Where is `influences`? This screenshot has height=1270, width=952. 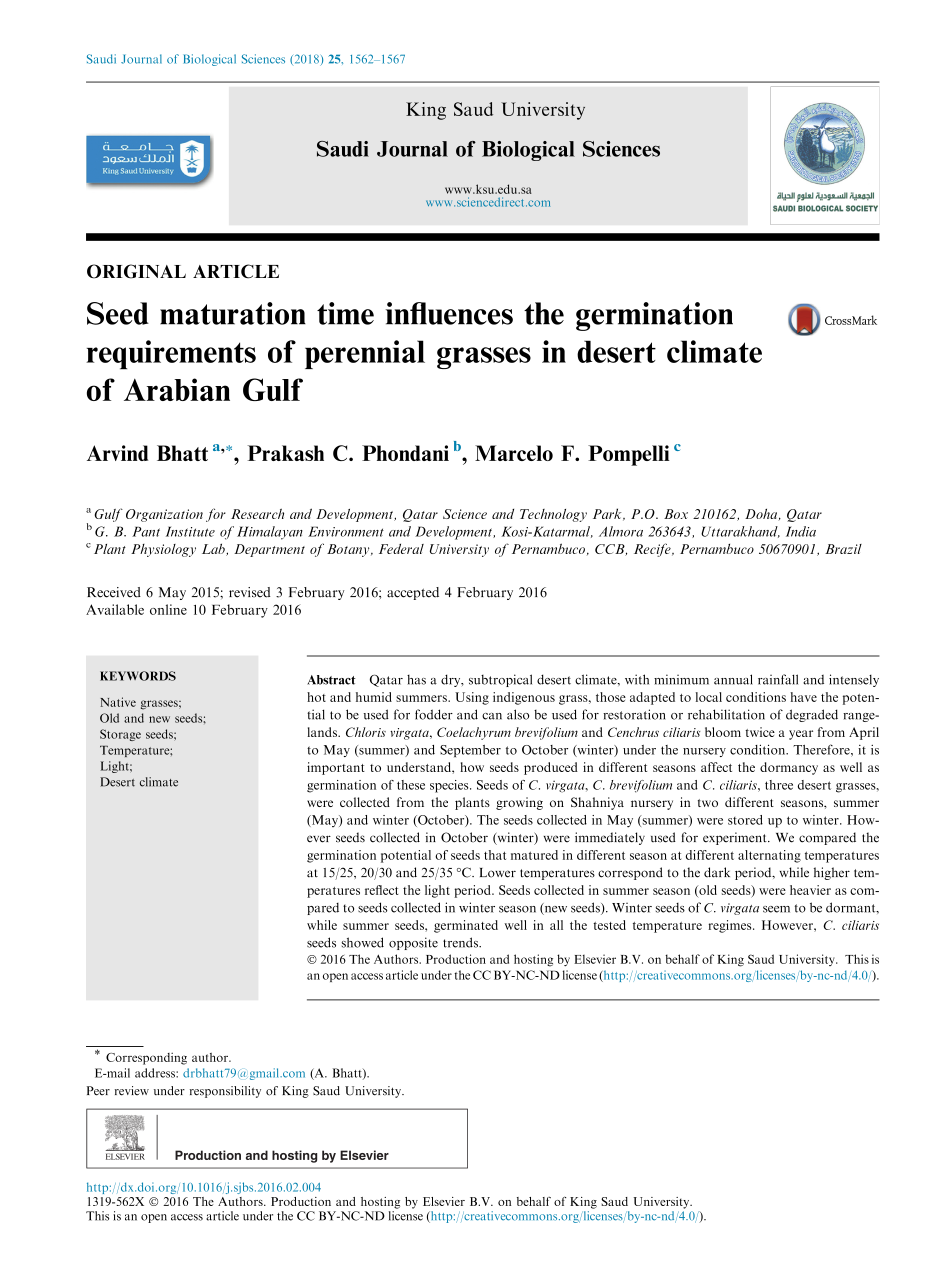 influences is located at coordinates (449, 313).
